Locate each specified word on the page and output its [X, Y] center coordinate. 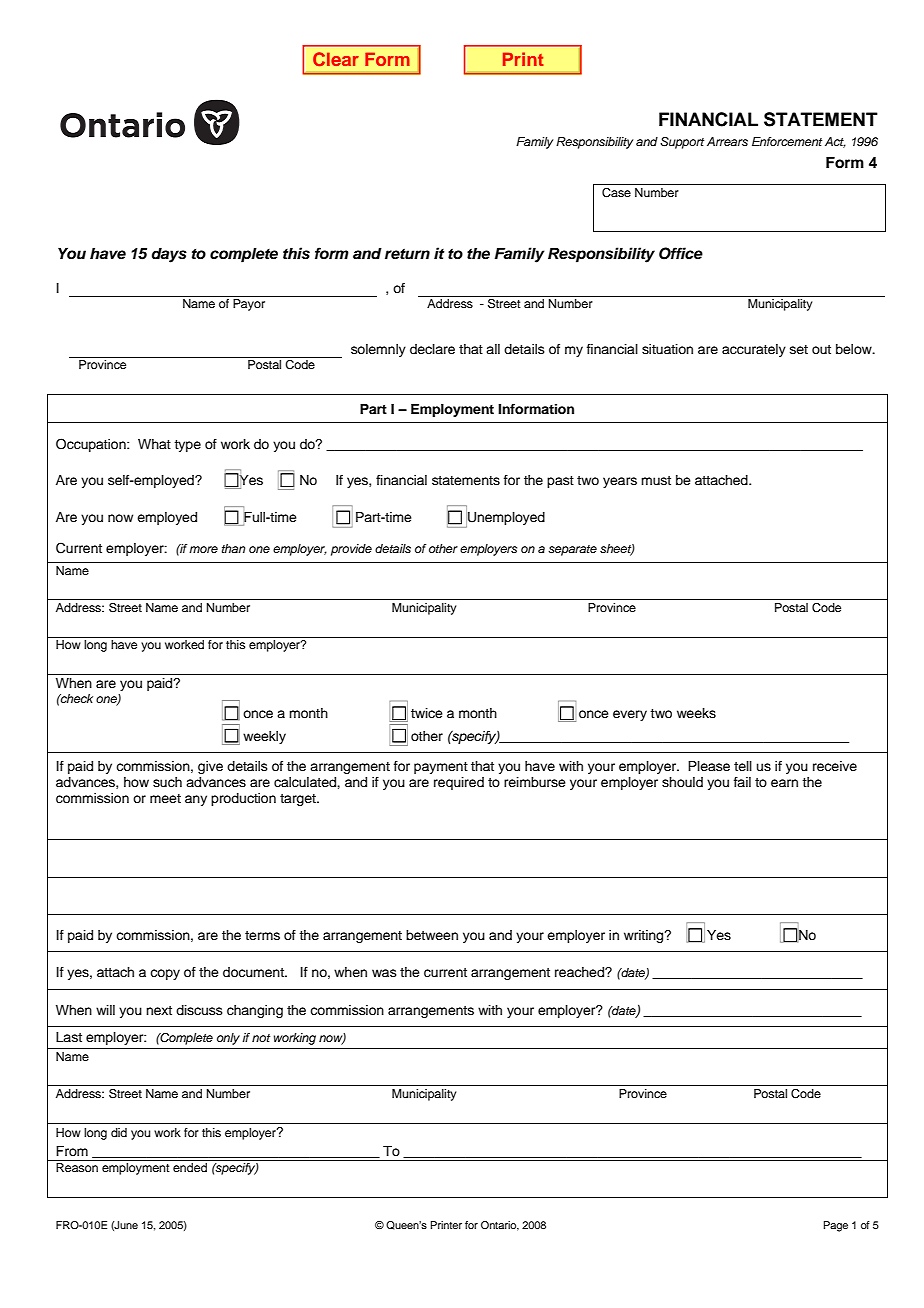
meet [165, 798]
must [656, 480]
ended [190, 1167]
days [169, 255]
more [203, 549]
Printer [446, 1225]
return [407, 254]
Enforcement [787, 141]
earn [784, 783]
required [459, 783]
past [560, 482]
